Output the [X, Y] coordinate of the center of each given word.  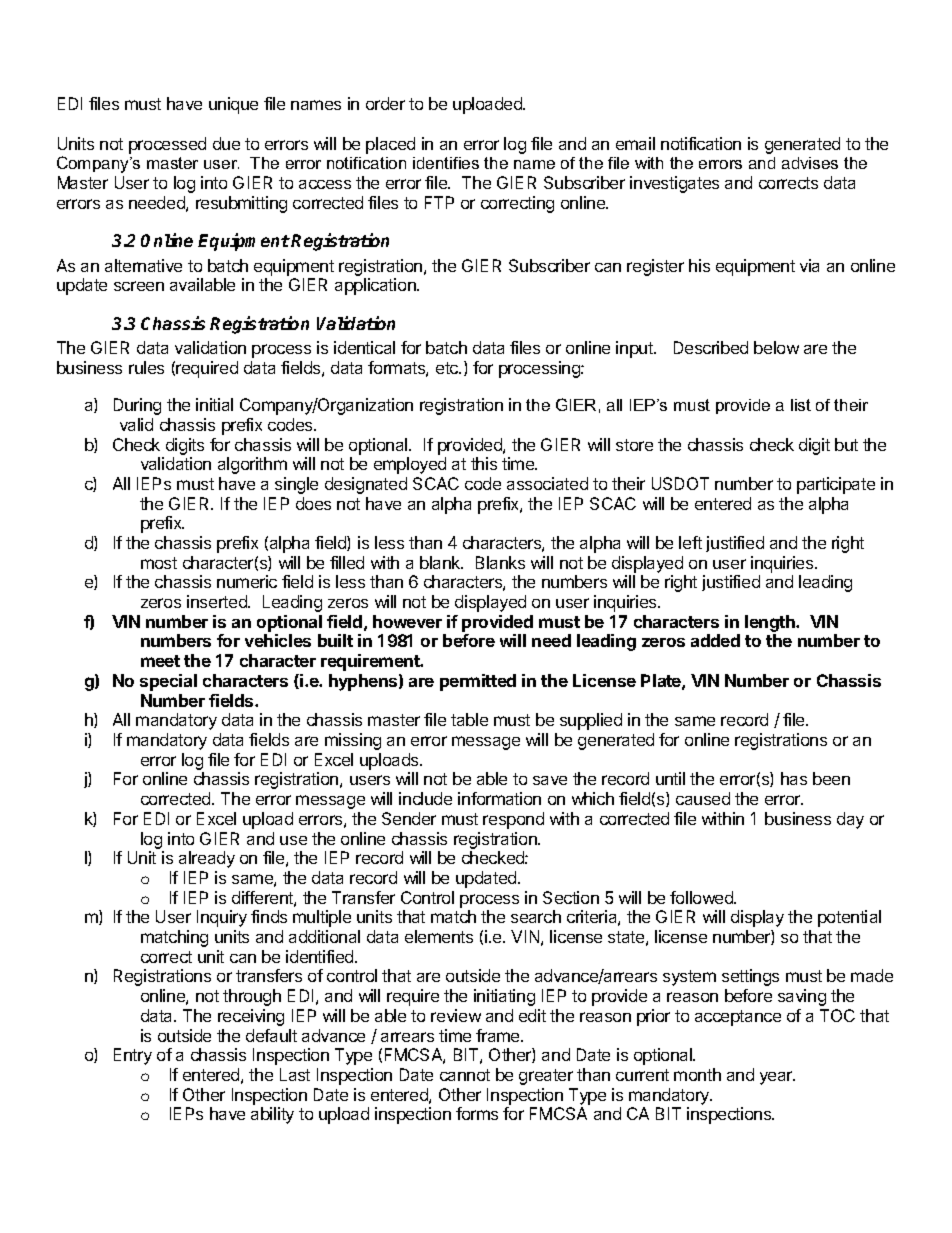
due [226, 143]
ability [272, 1115]
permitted [478, 682]
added [715, 640]
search [536, 916]
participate [836, 485]
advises [810, 163]
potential [849, 918]
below [776, 347]
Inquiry [222, 918]
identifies [446, 163]
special [168, 682]
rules [146, 367]
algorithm [252, 465]
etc [448, 368]
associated [547, 483]
